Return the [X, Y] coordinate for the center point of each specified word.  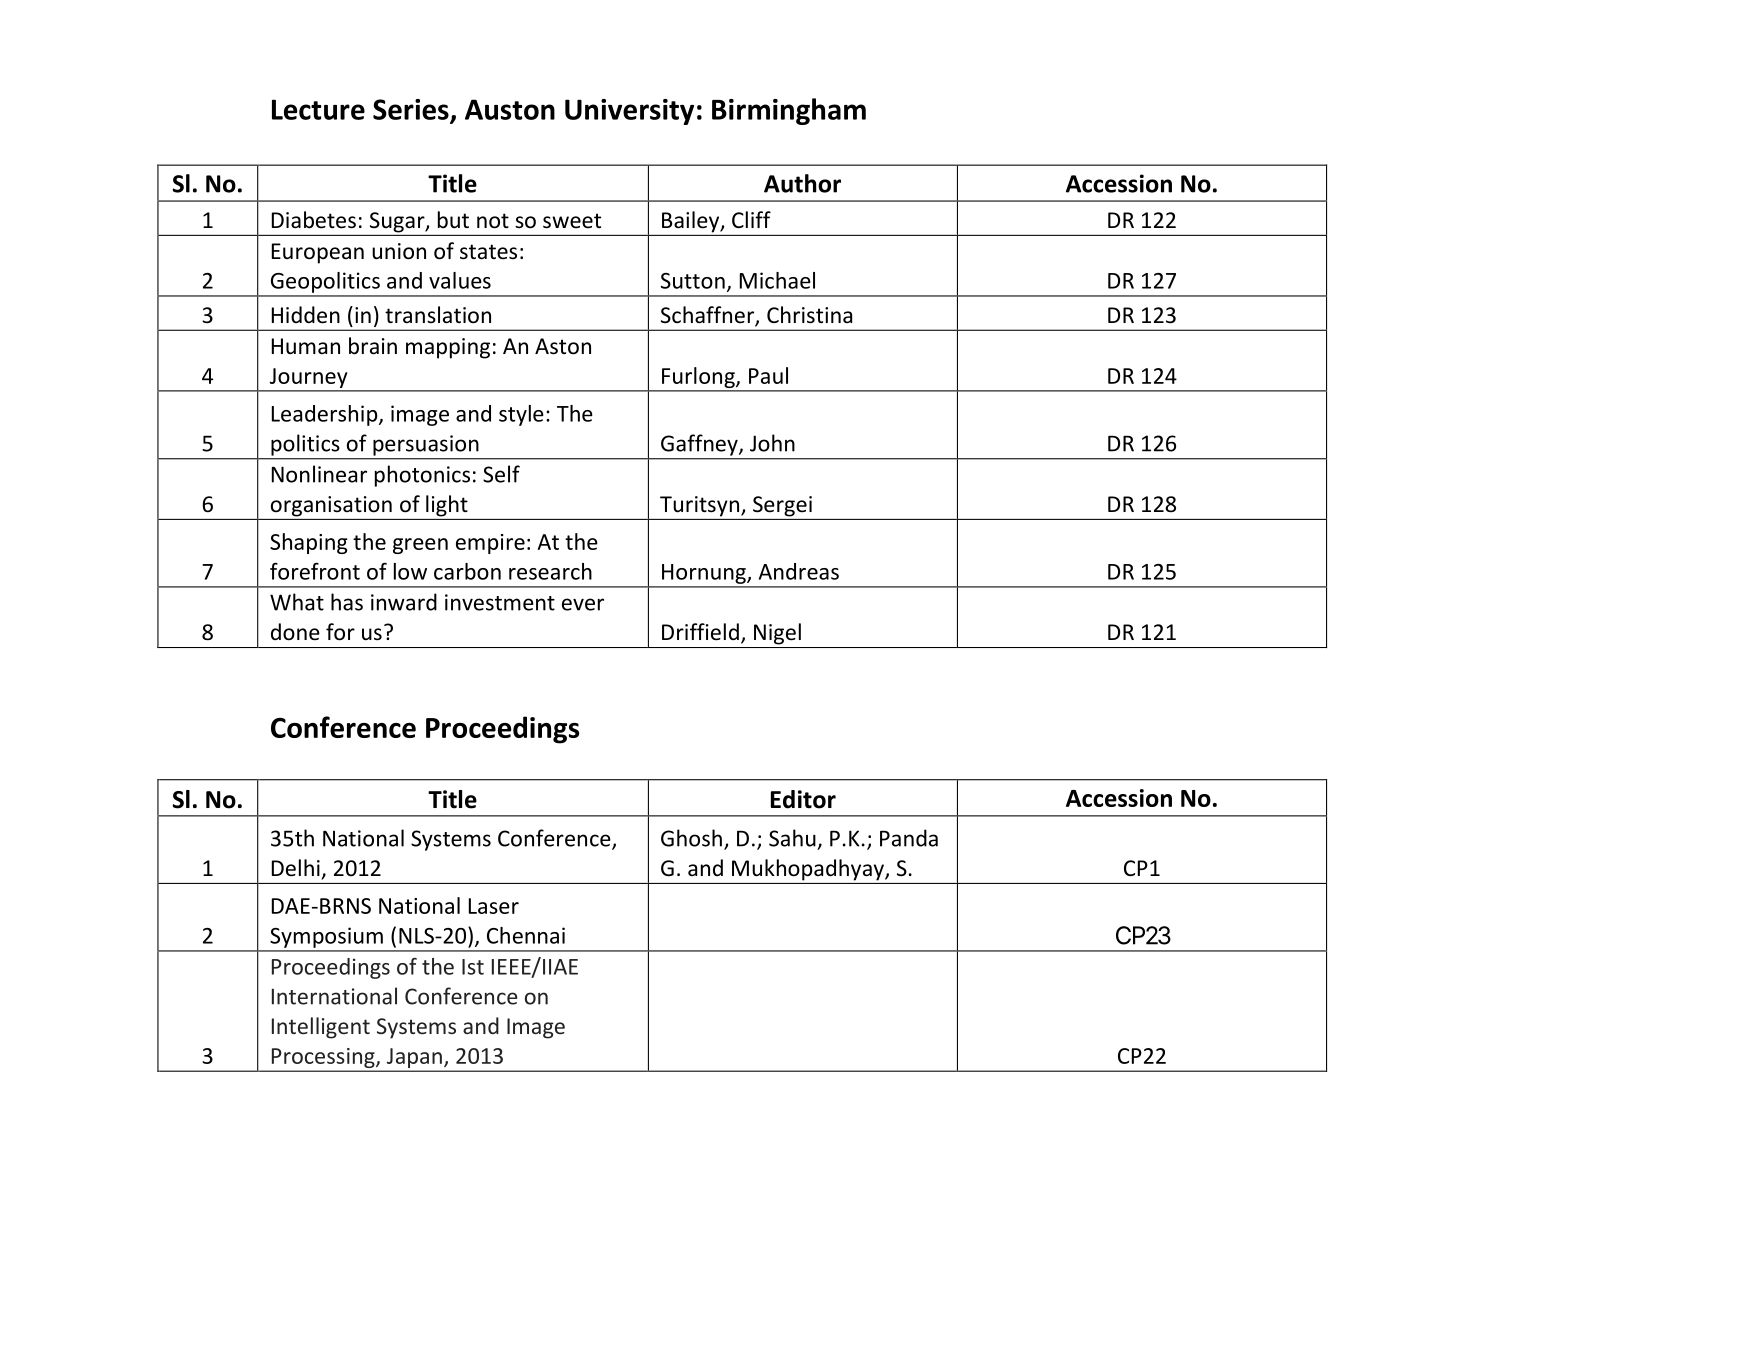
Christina [809, 315]
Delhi [296, 868]
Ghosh [691, 838]
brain [373, 346]
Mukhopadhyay [809, 870]
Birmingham [789, 111]
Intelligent [321, 1028]
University [629, 112]
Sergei [782, 506]
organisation [331, 506]
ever [583, 604]
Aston [563, 346]
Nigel [777, 634]
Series [412, 110]
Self [501, 474]
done [295, 632]
